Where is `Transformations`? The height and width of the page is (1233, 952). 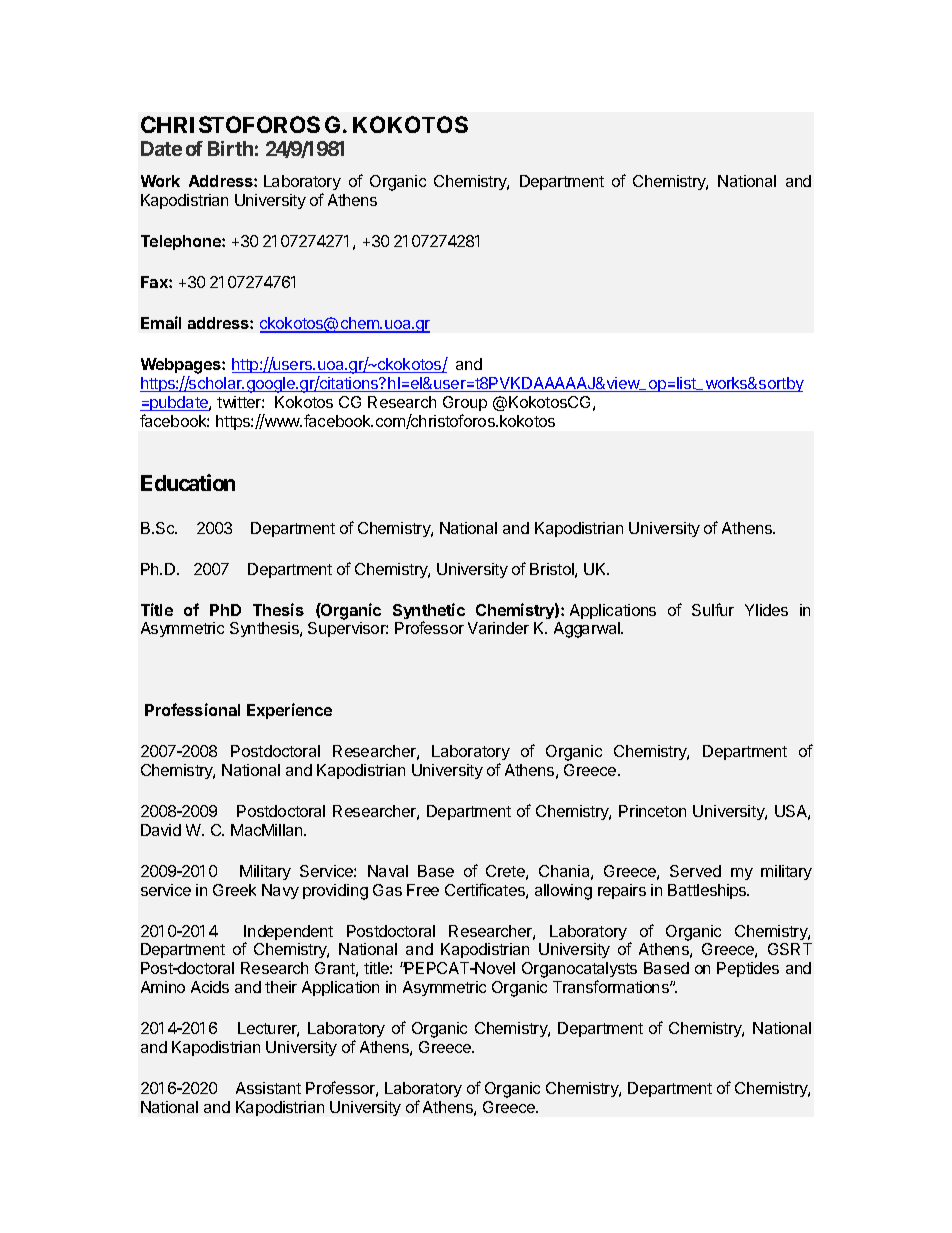
Transformations is located at coordinates (612, 986).
